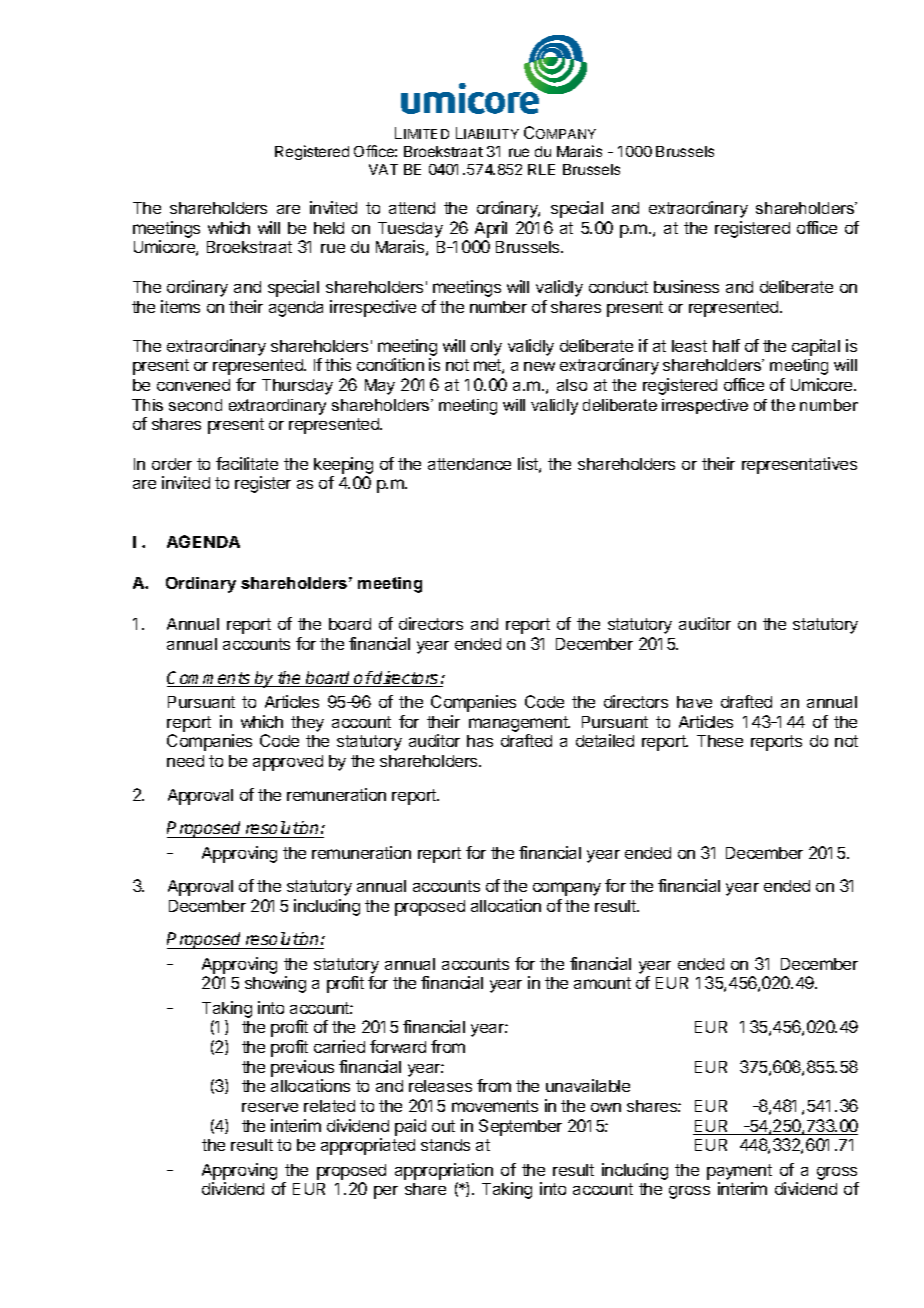  I want to click on reserve, so click(270, 1107).
